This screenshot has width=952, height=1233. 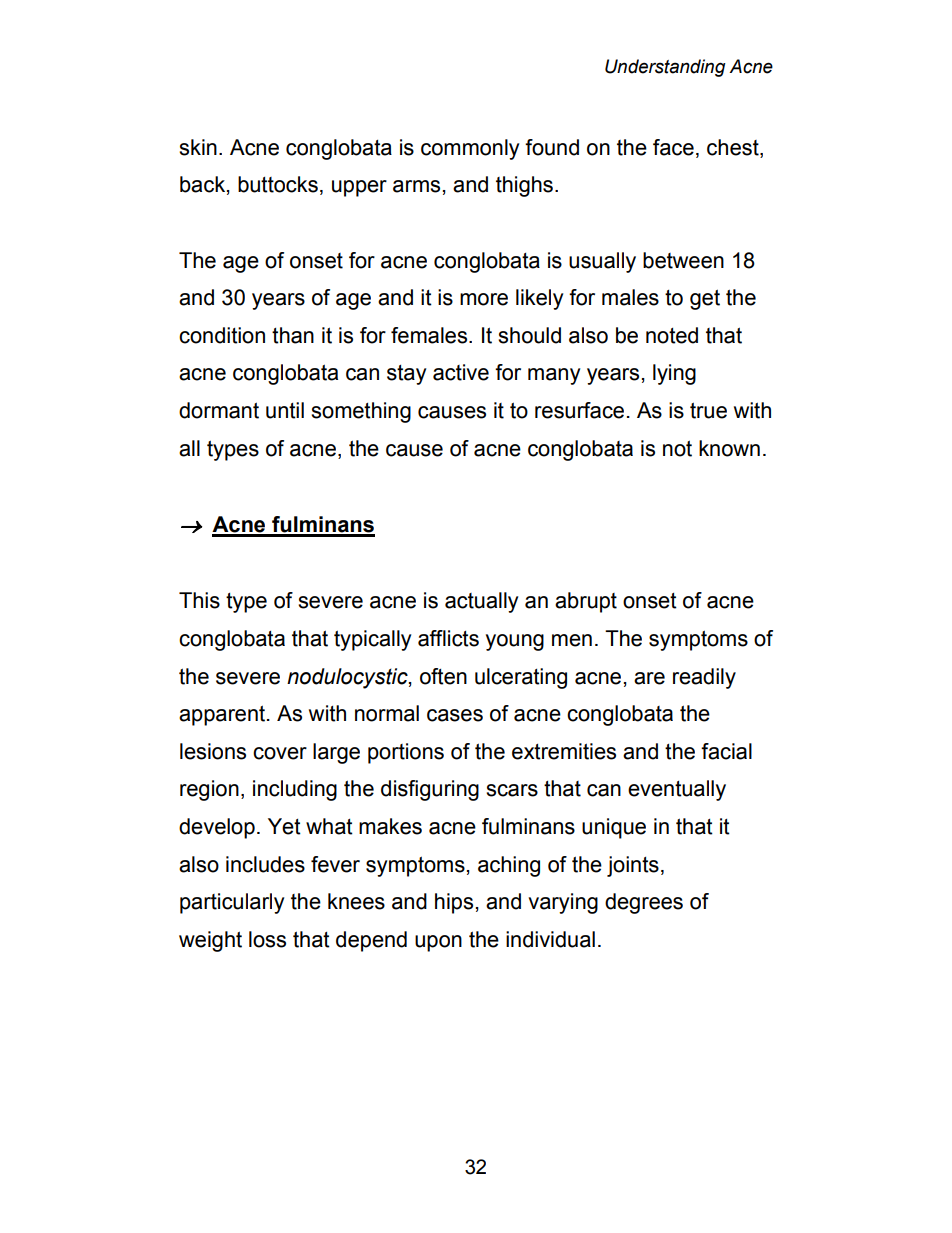 What do you see at coordinates (729, 448) in the screenshot?
I see `known` at bounding box center [729, 448].
